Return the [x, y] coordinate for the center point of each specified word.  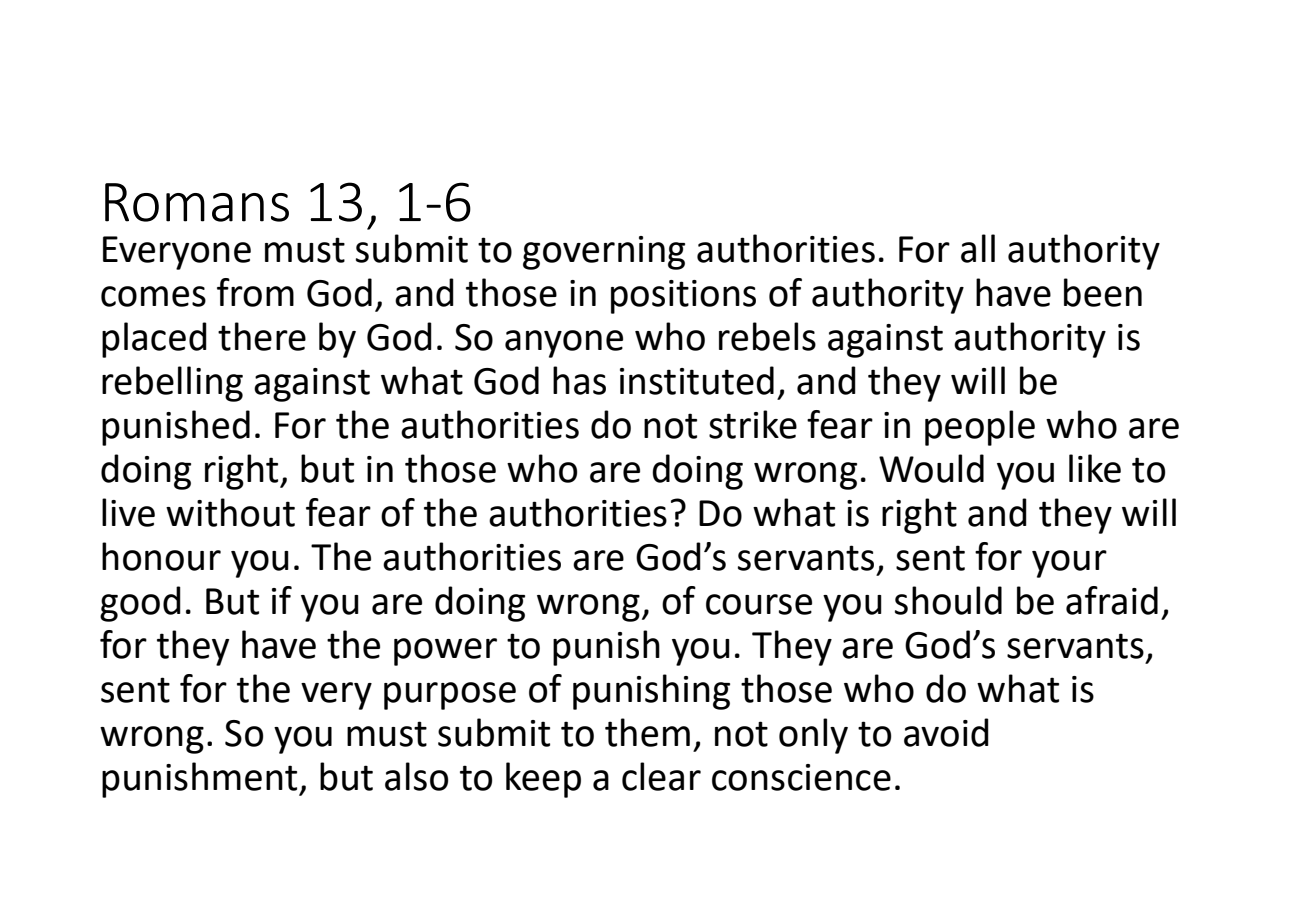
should [948, 600]
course [759, 604]
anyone [564, 344]
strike [753, 424]
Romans [197, 202]
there [262, 336]
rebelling [172, 384]
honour [161, 556]
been [1103, 292]
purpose [450, 696]
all [978, 248]
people [980, 428]
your [1069, 564]
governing [604, 253]
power [445, 652]
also [416, 776]
